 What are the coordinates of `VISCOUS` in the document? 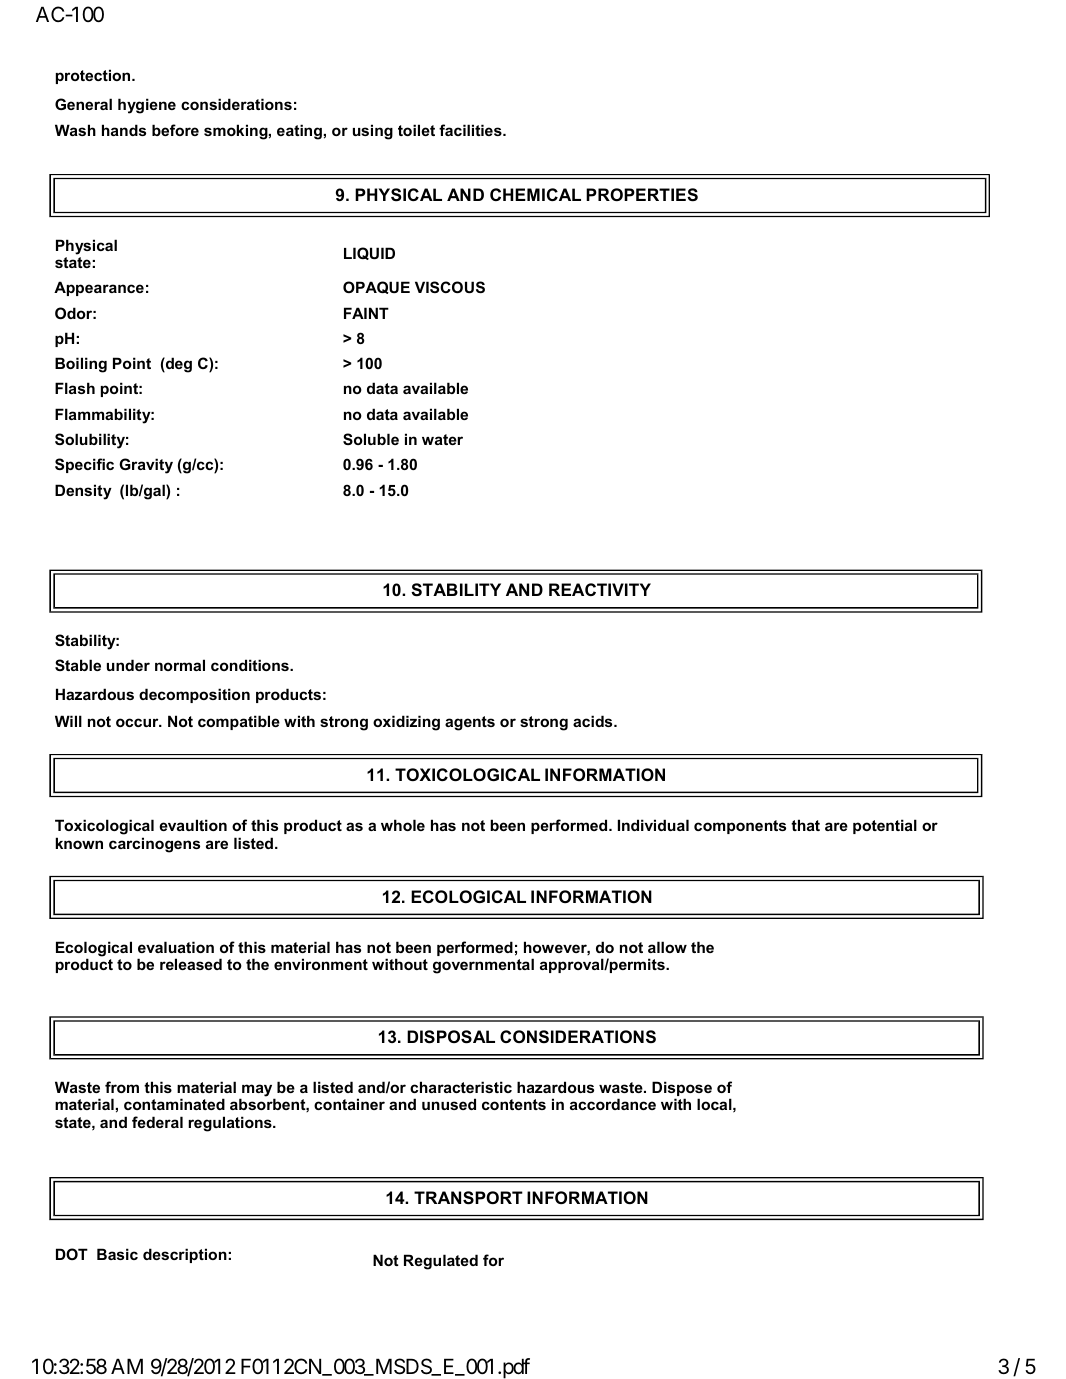 It's located at (450, 287).
